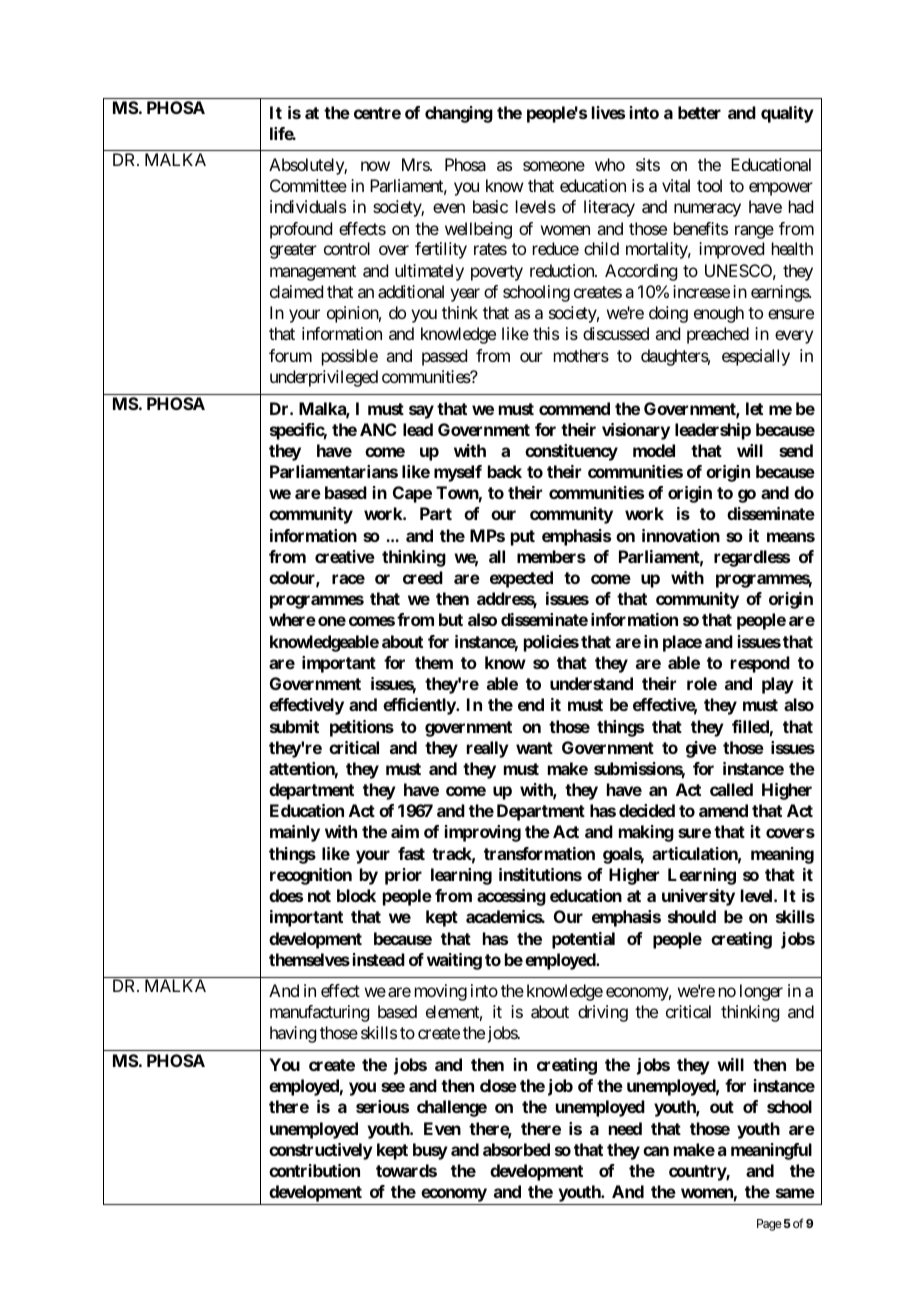 The width and height of the document is (924, 1308). Describe the element at coordinates (308, 185) in the document. I see `Committee` at that location.
